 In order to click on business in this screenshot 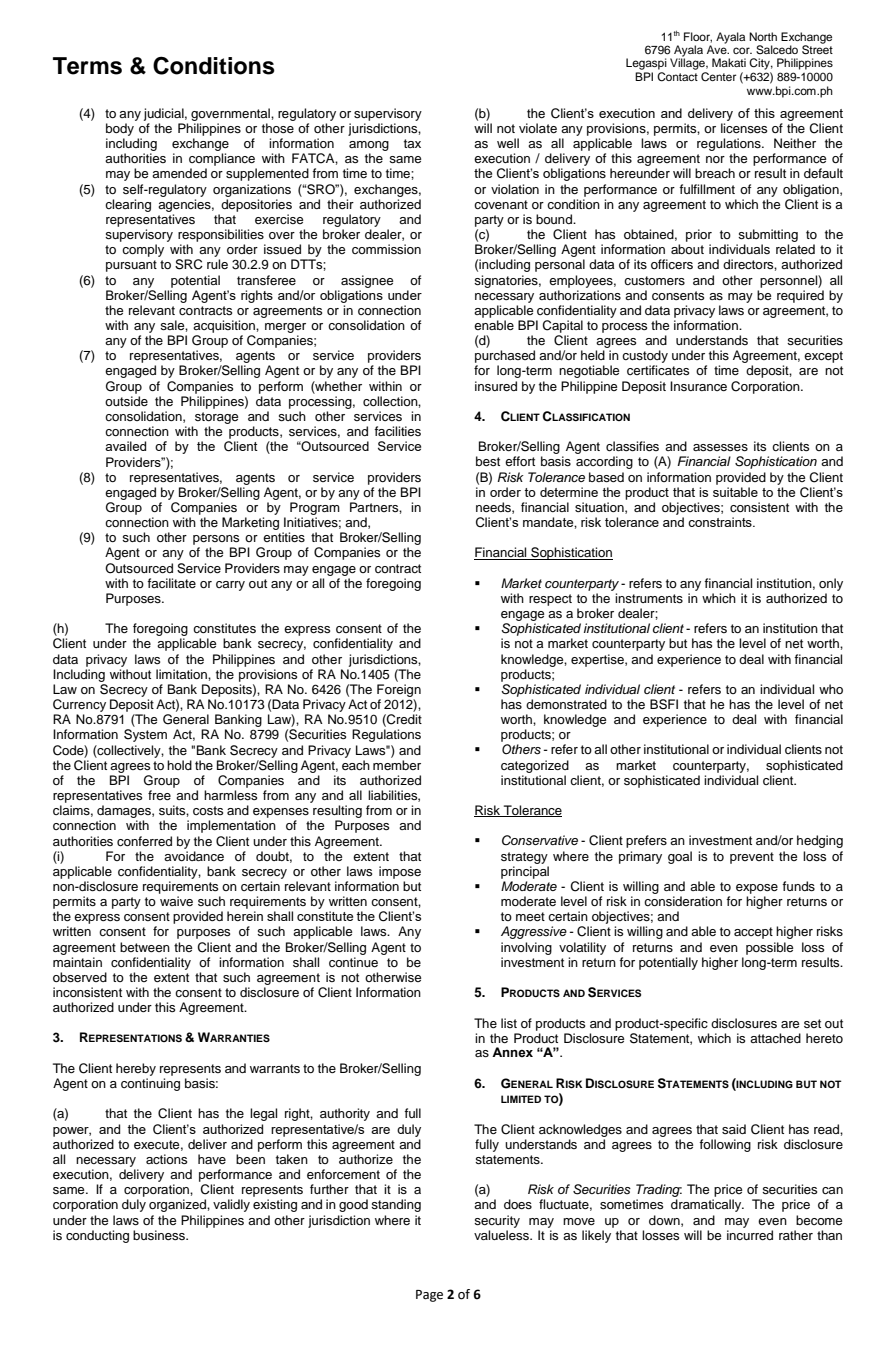, I will do `click(160, 1235)`.
